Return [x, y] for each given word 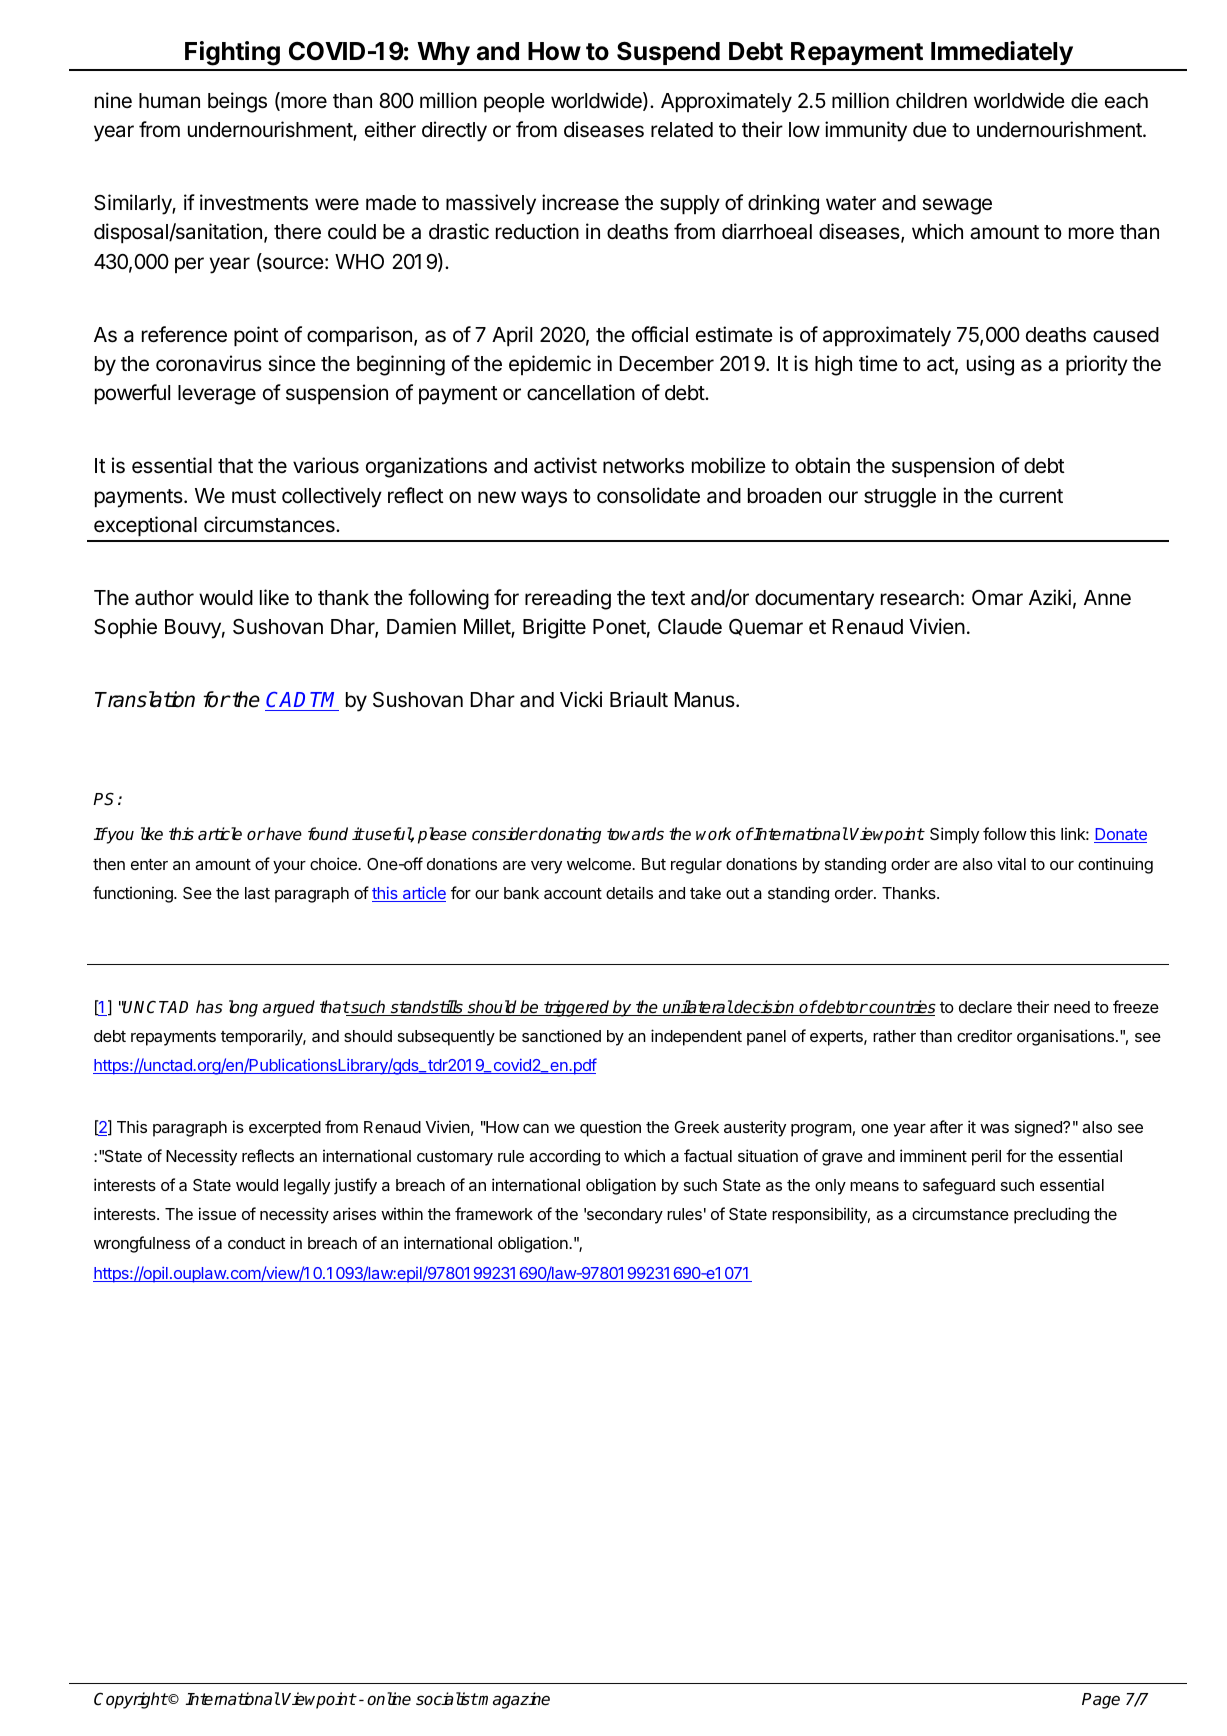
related [682, 130]
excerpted [285, 1129]
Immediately [1002, 53]
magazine [513, 1700]
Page [1101, 1701]
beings [237, 102]
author [164, 598]
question [610, 1128]
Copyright [131, 1700]
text [668, 598]
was [994, 1128]
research [920, 598]
